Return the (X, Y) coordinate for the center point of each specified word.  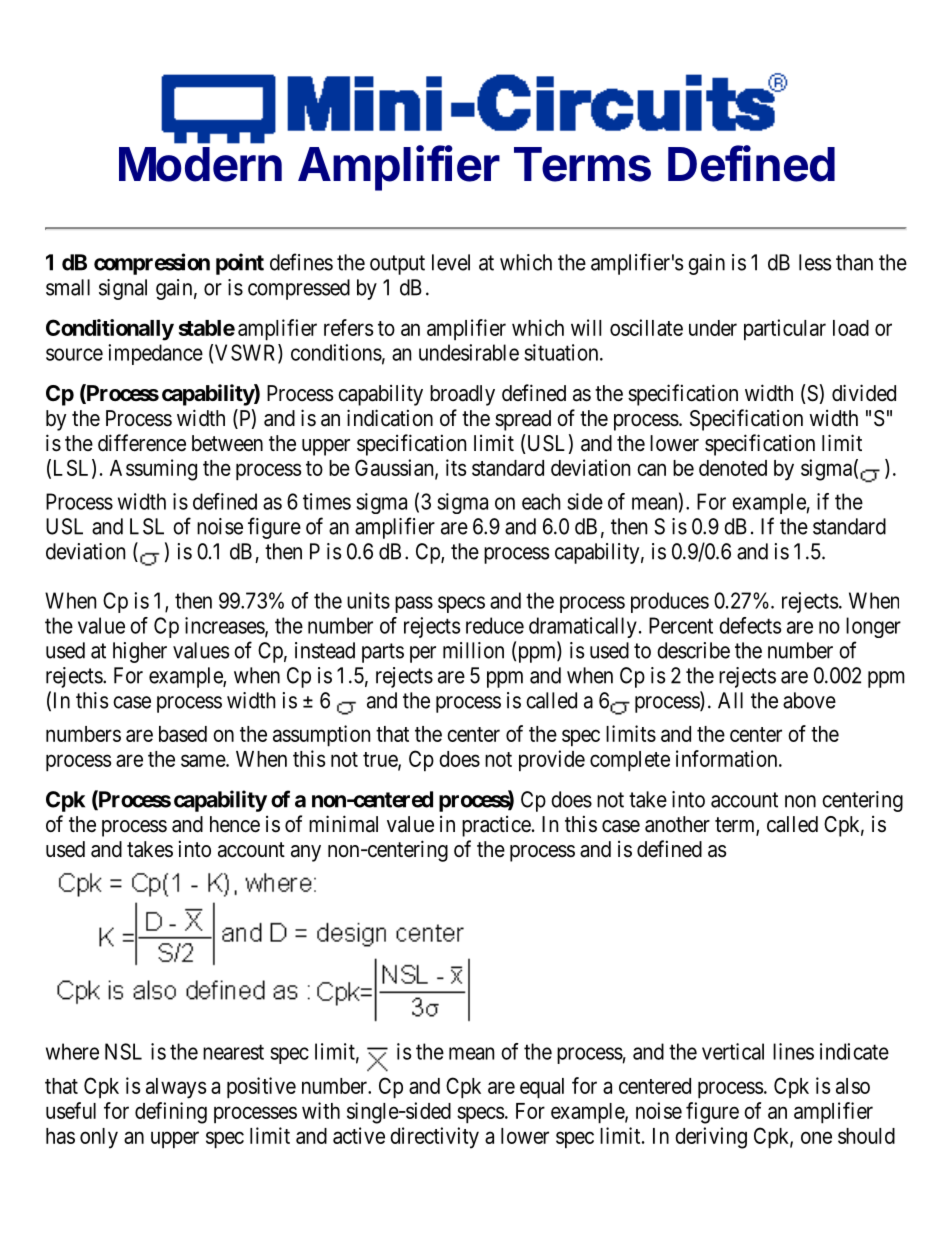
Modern (200, 164)
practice (496, 826)
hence (235, 824)
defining (171, 1113)
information (728, 758)
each (541, 501)
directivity (434, 1138)
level (451, 262)
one (816, 1137)
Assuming (153, 470)
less (815, 262)
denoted (733, 468)
